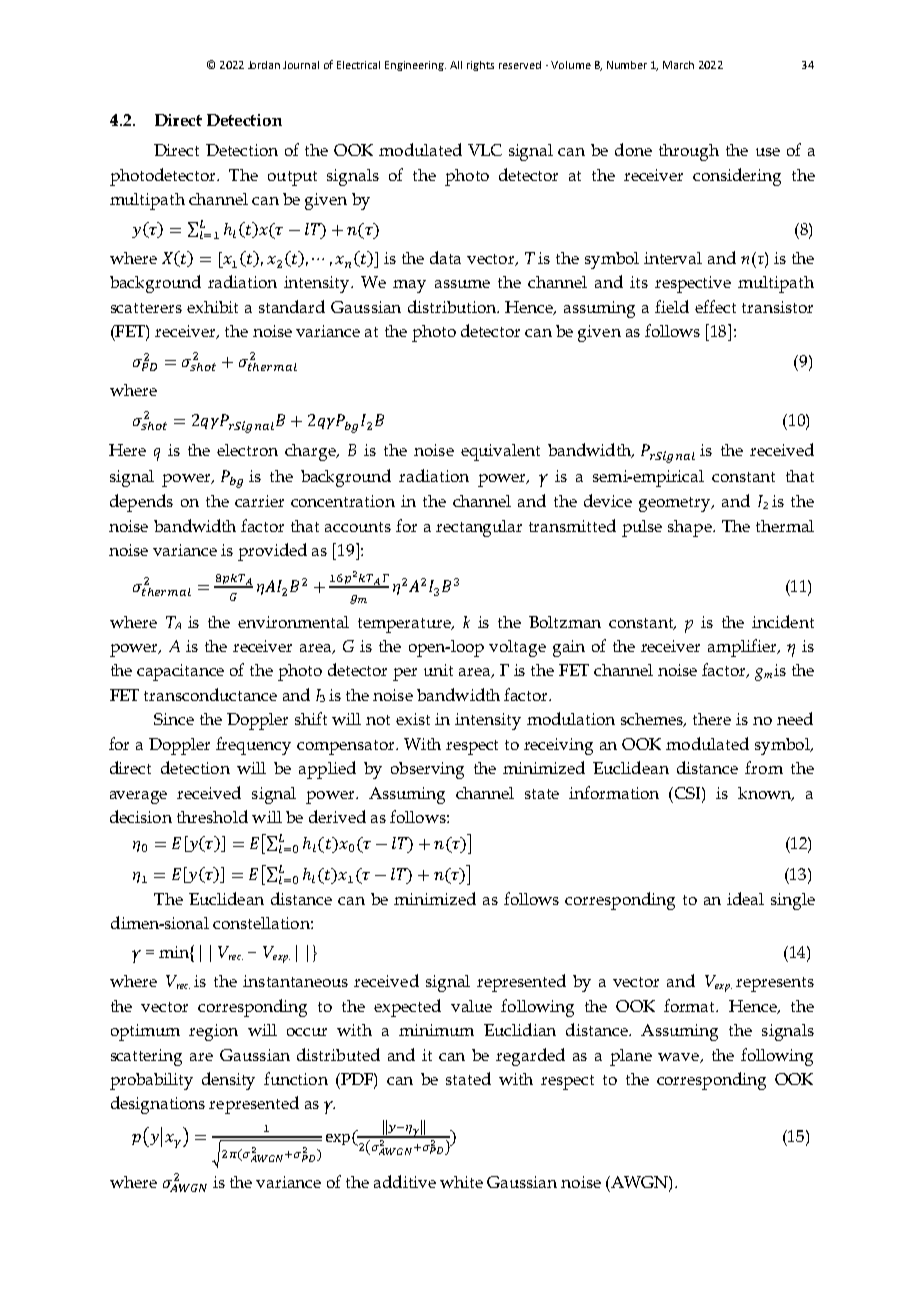 This screenshot has width=924, height=1308. I want to click on rights, so click(480, 66).
